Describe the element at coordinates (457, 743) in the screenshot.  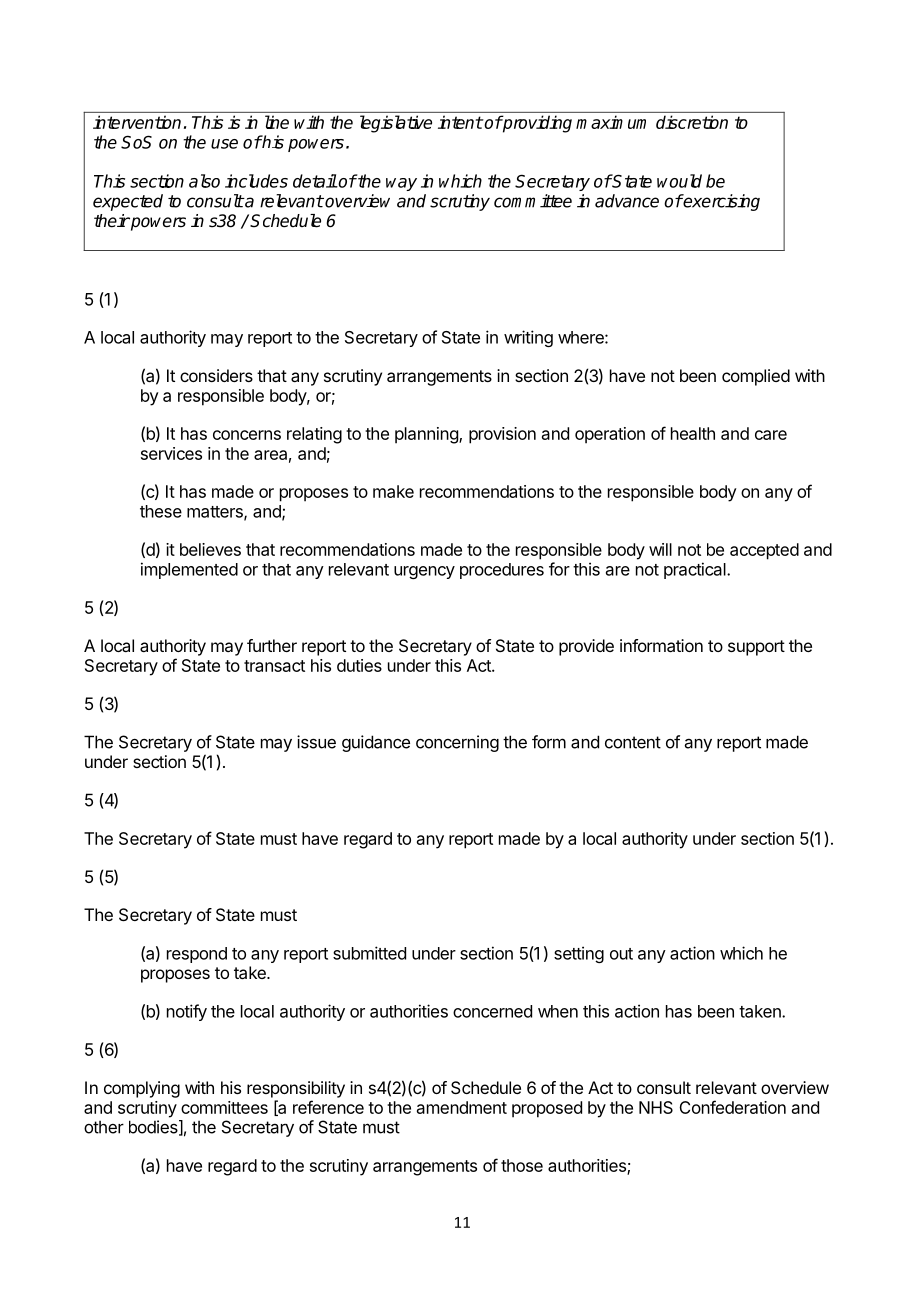
I see `concerning` at that location.
